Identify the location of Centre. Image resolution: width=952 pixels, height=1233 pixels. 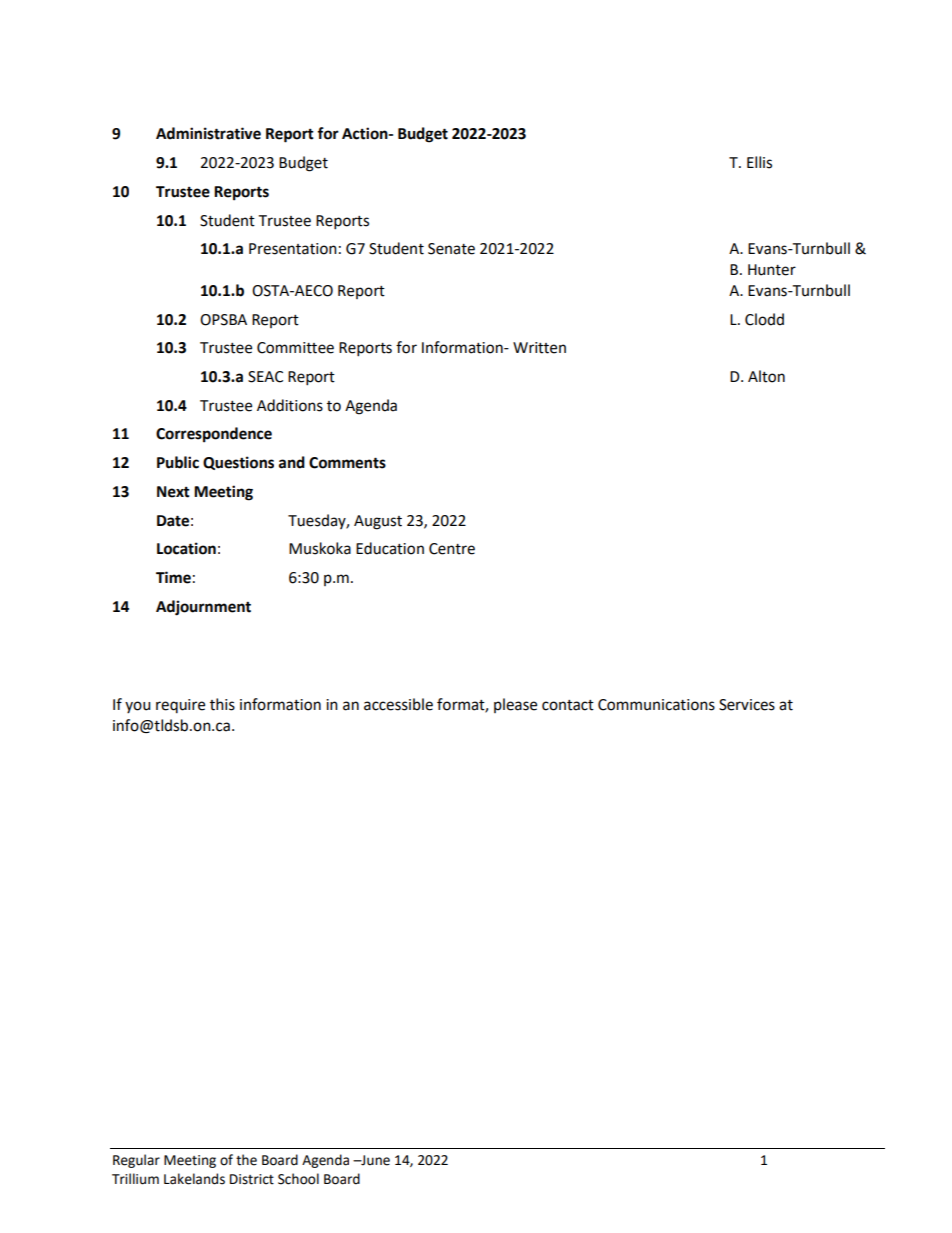
(452, 549).
